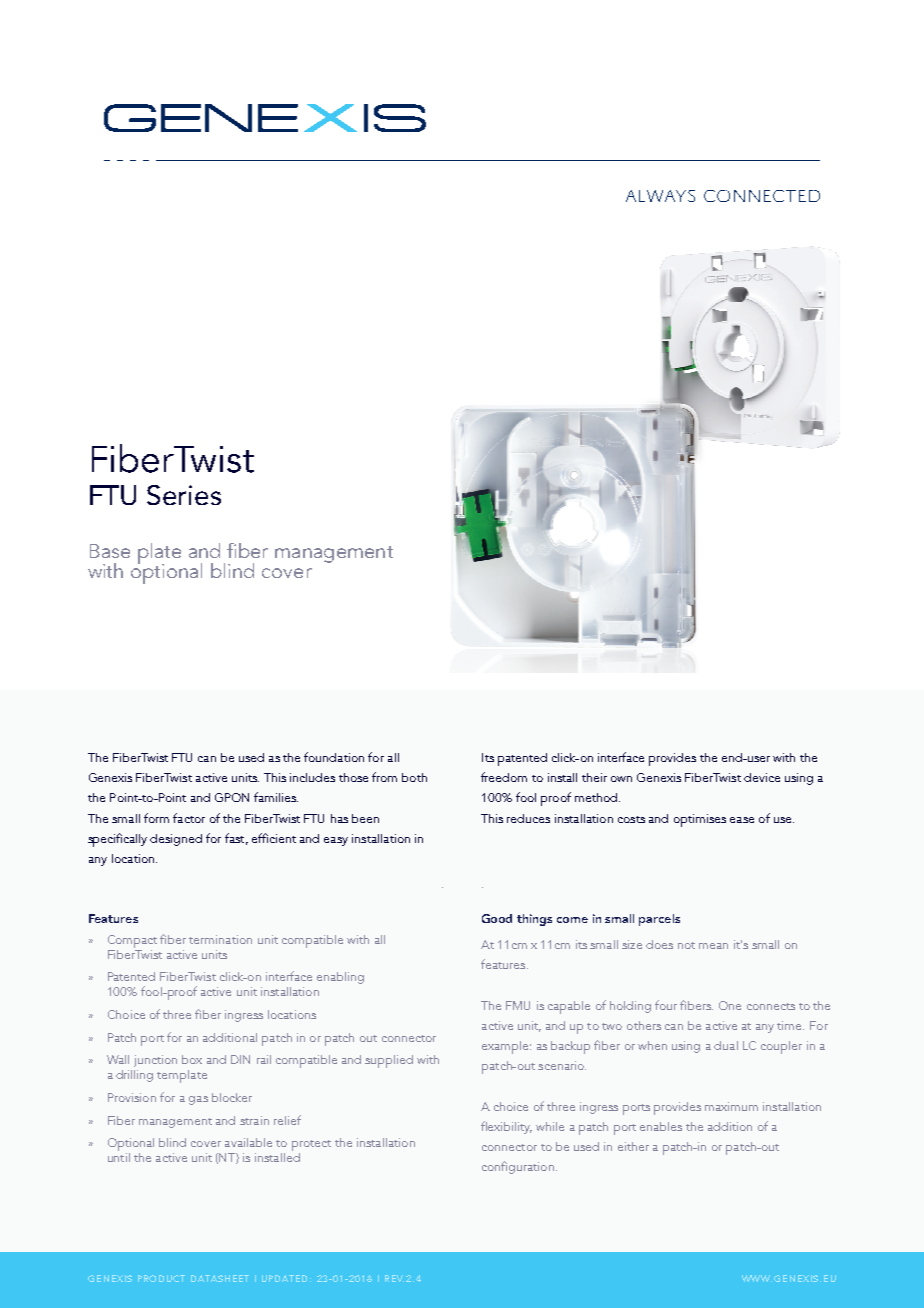  Describe the element at coordinates (189, 818) in the screenshot. I see `factor` at that location.
